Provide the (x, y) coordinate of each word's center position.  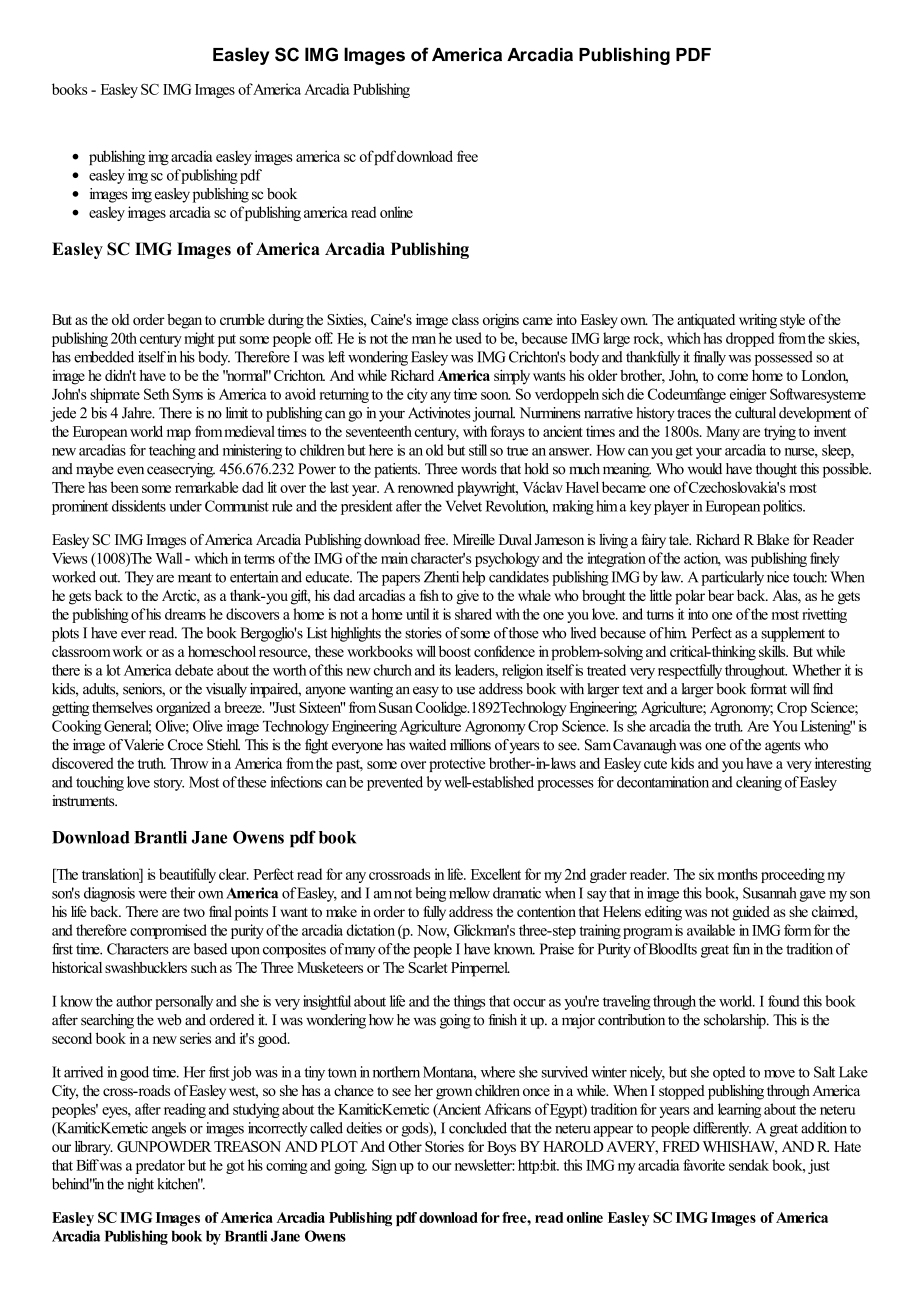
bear (721, 595)
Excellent (496, 874)
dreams (185, 614)
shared (473, 614)
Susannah (770, 893)
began (184, 321)
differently (722, 1129)
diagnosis (109, 894)
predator (160, 1166)
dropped (750, 339)
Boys (501, 1148)
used (468, 338)
